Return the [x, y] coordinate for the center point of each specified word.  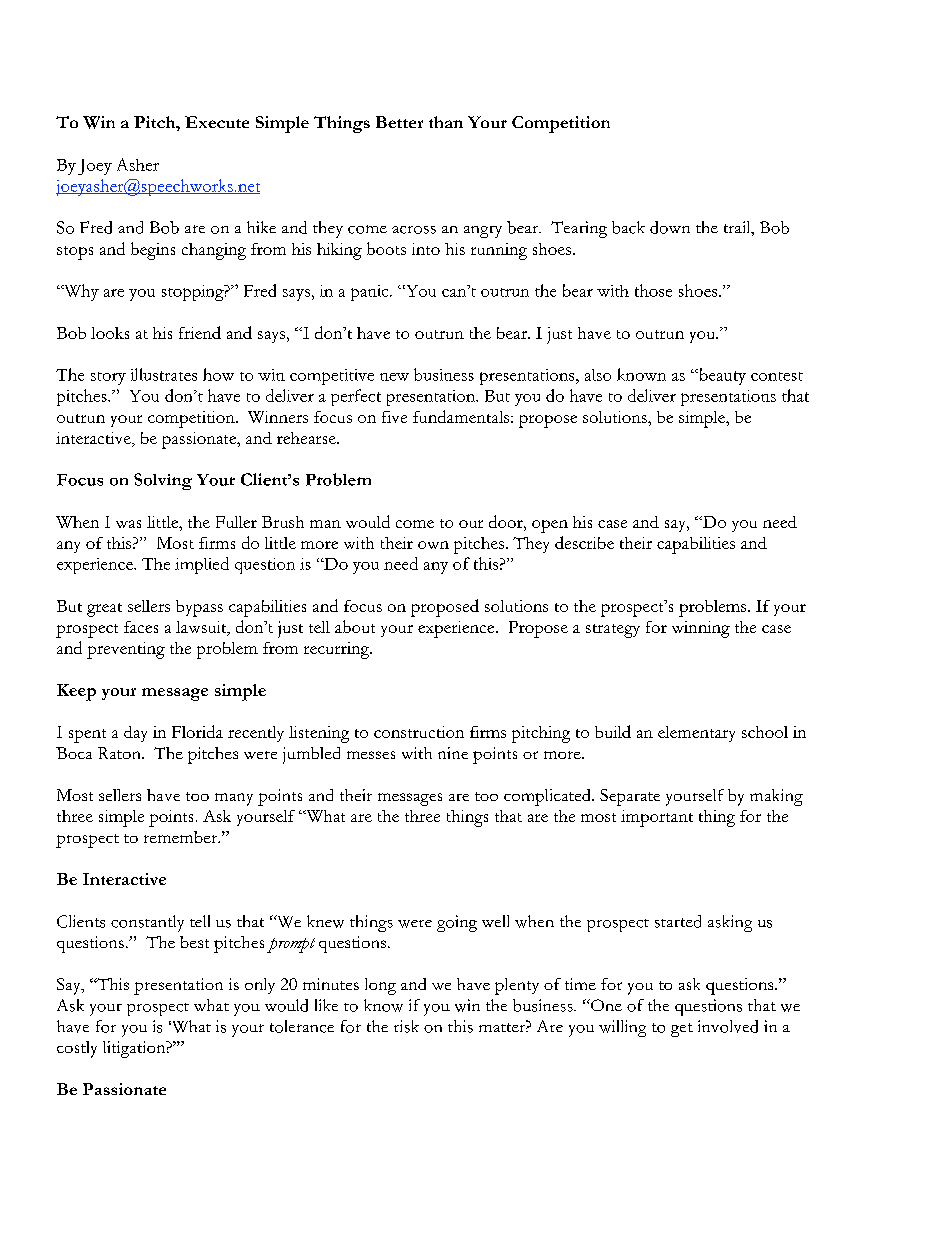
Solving [163, 481]
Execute [217, 122]
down [670, 227]
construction [419, 732]
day [135, 734]
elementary [696, 734]
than [446, 122]
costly [77, 1049]
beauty [721, 376]
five [394, 417]
